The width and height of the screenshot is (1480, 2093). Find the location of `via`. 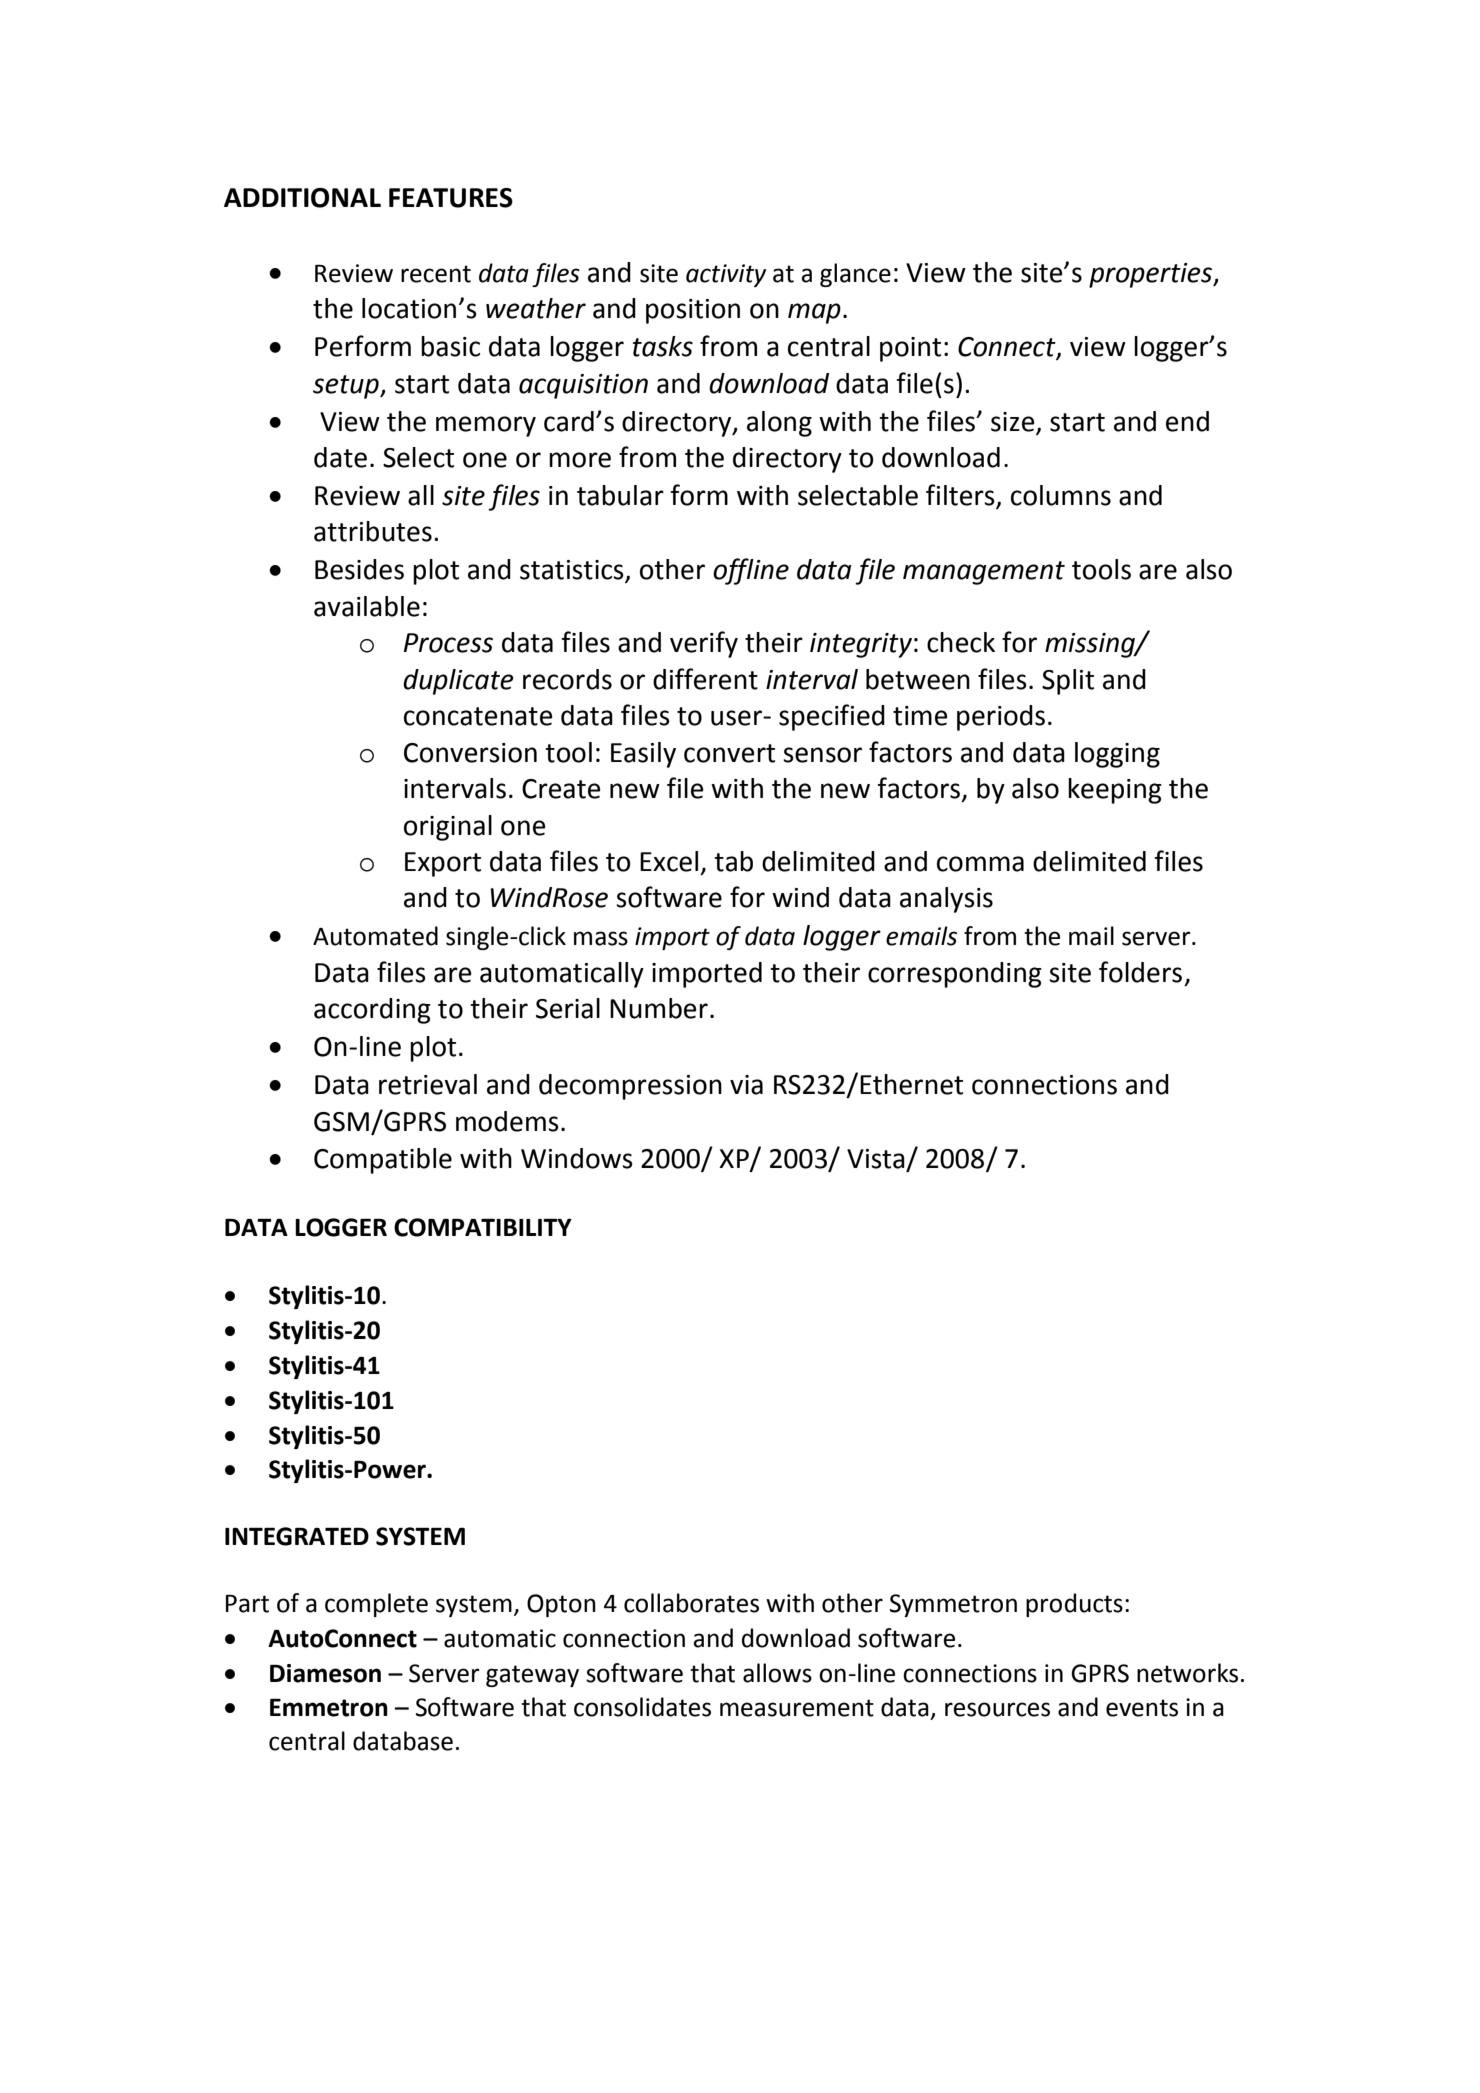

via is located at coordinates (746, 1085).
